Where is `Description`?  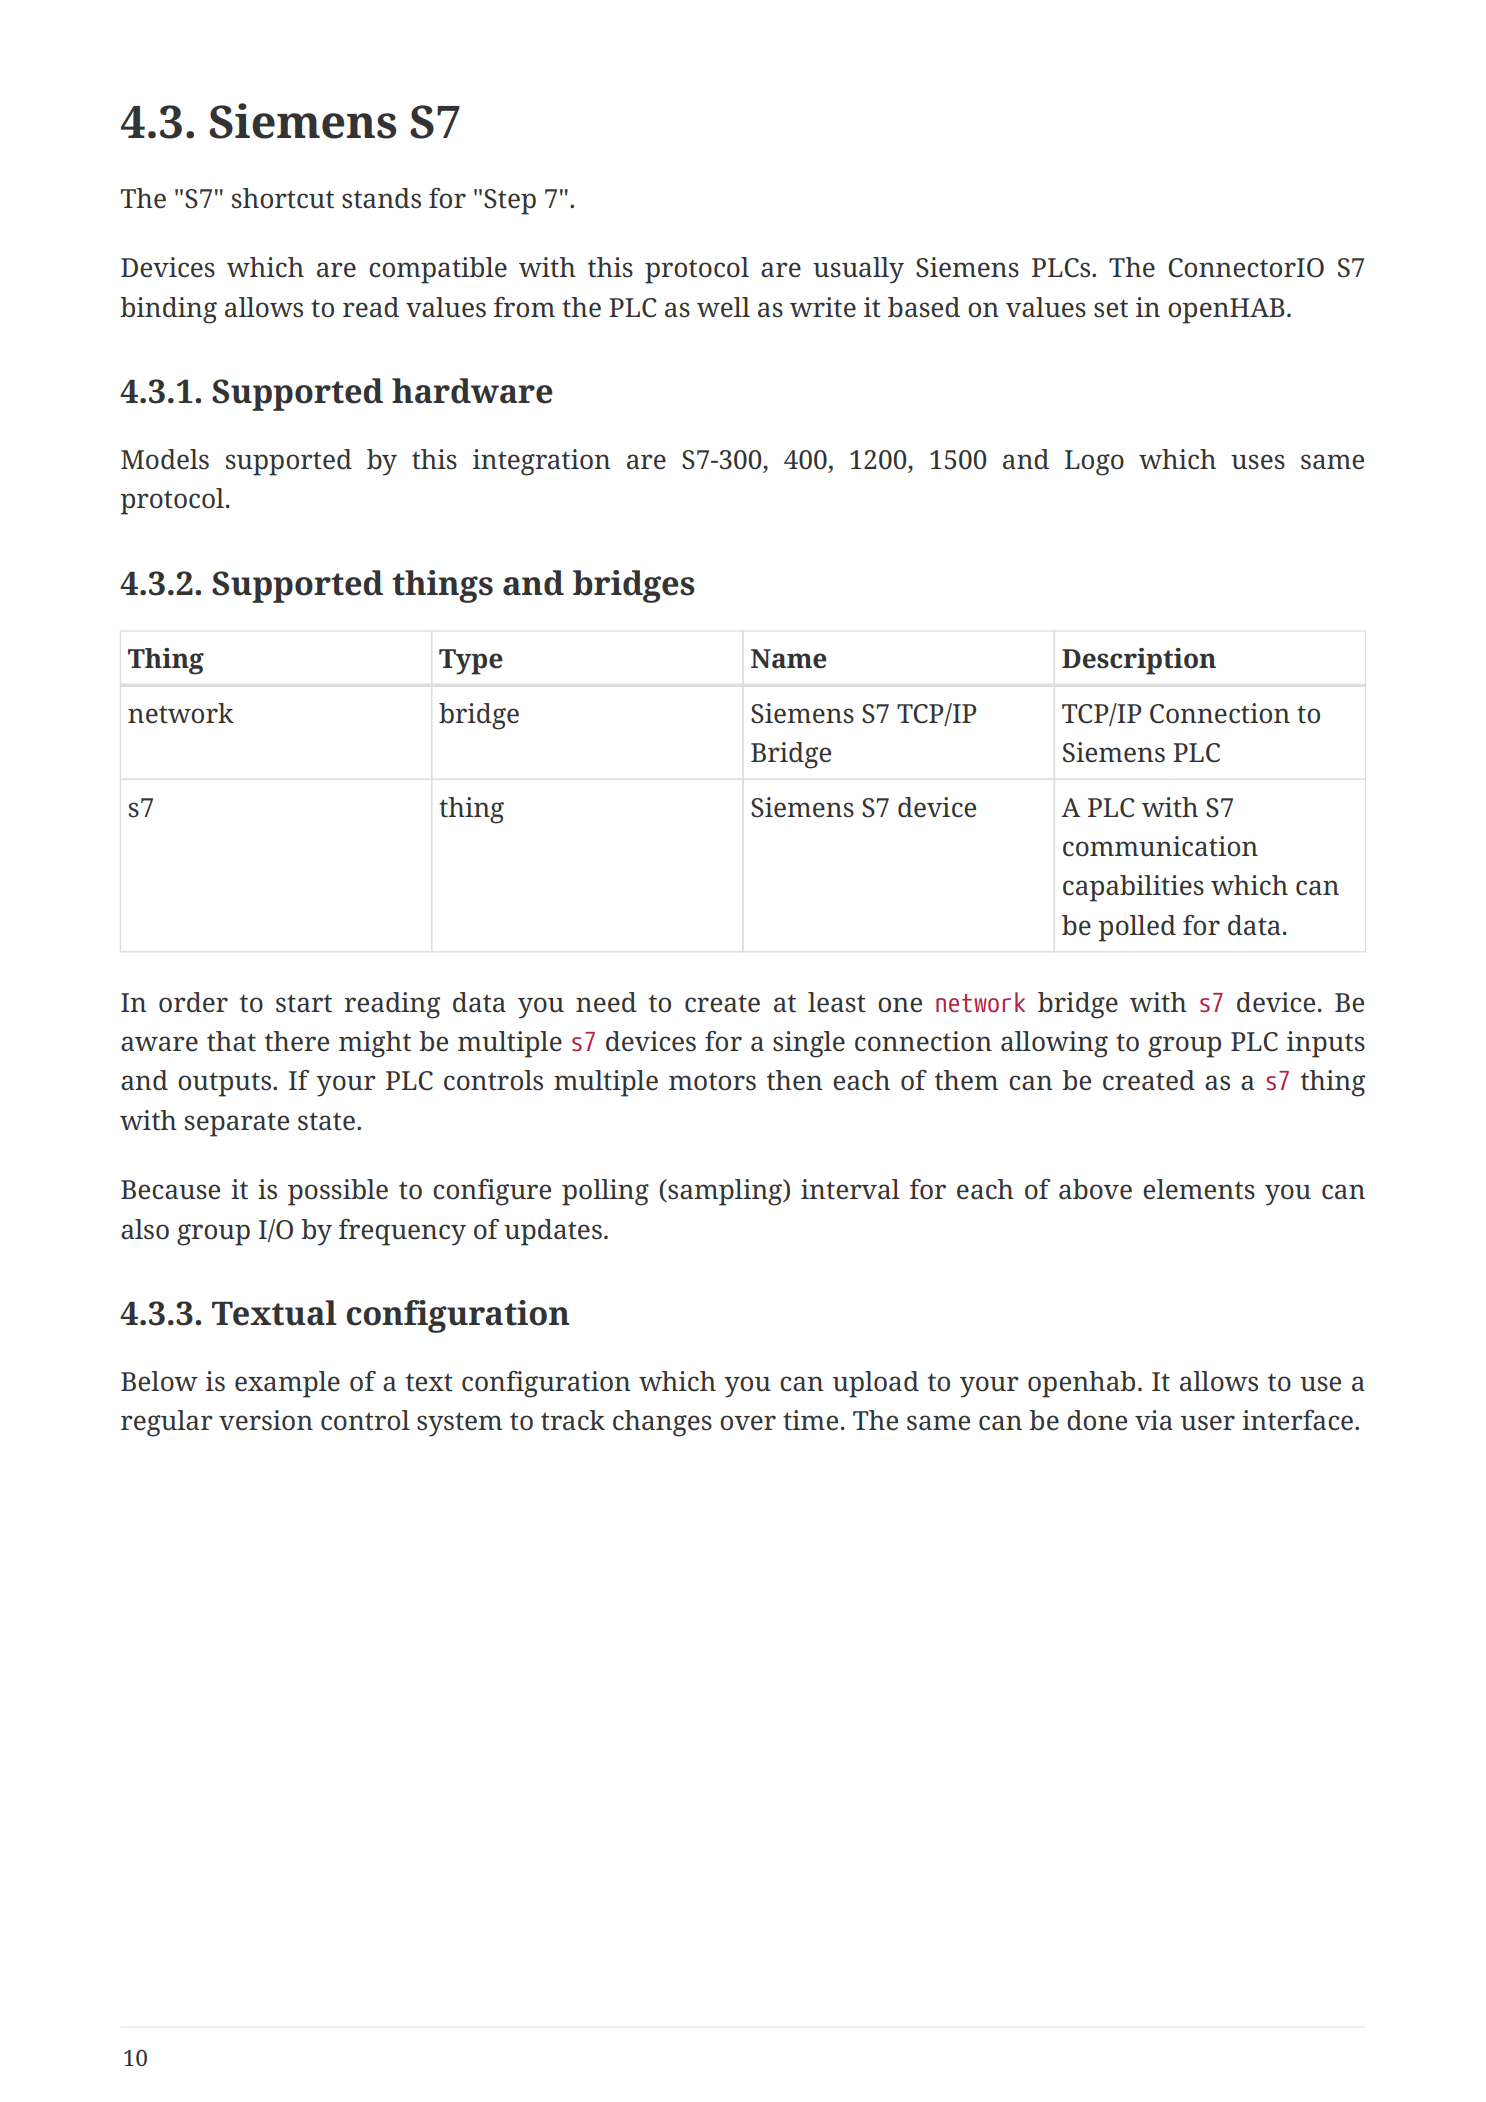 Description is located at coordinates (1139, 661).
